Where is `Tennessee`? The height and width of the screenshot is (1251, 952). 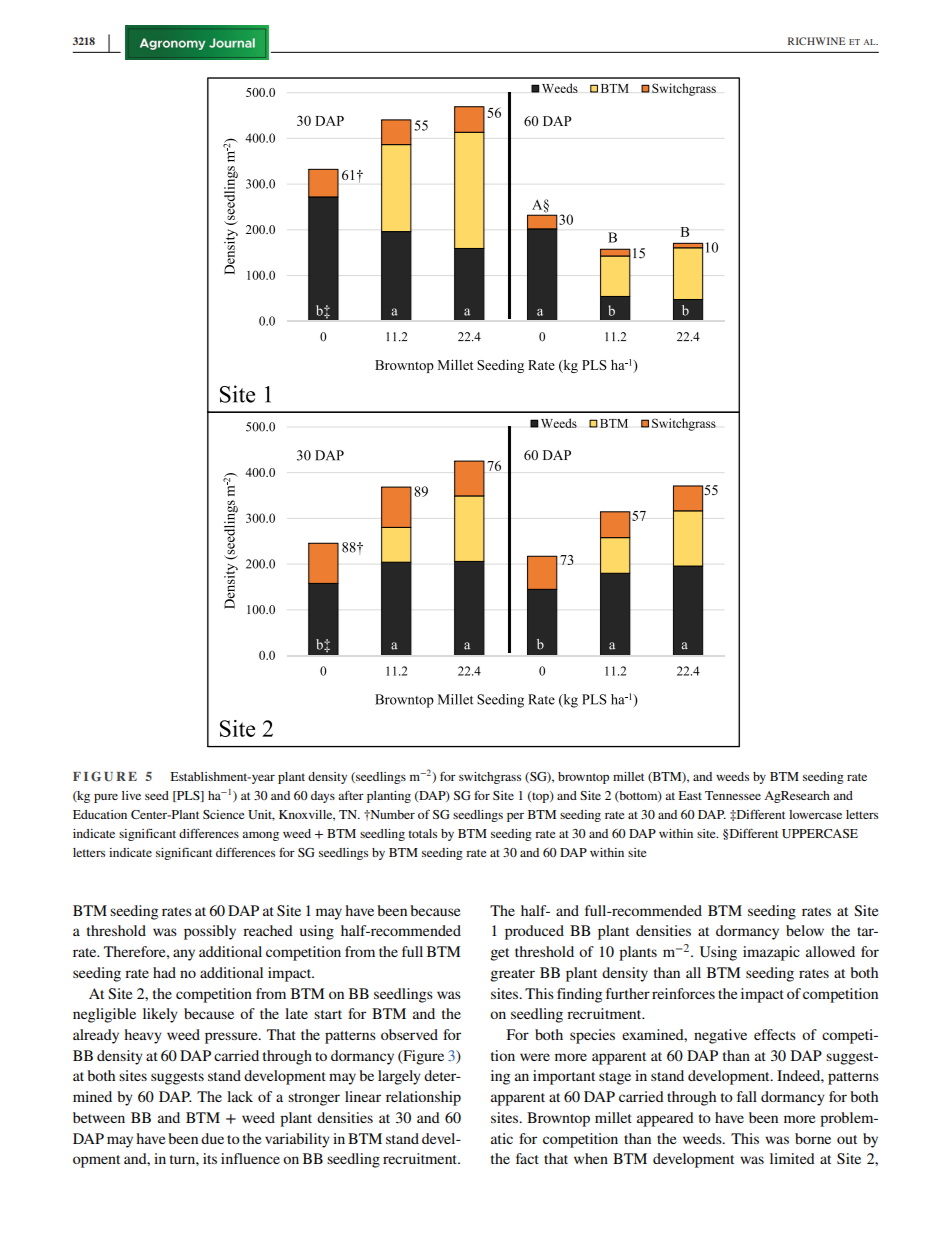
Tennessee is located at coordinates (733, 795).
